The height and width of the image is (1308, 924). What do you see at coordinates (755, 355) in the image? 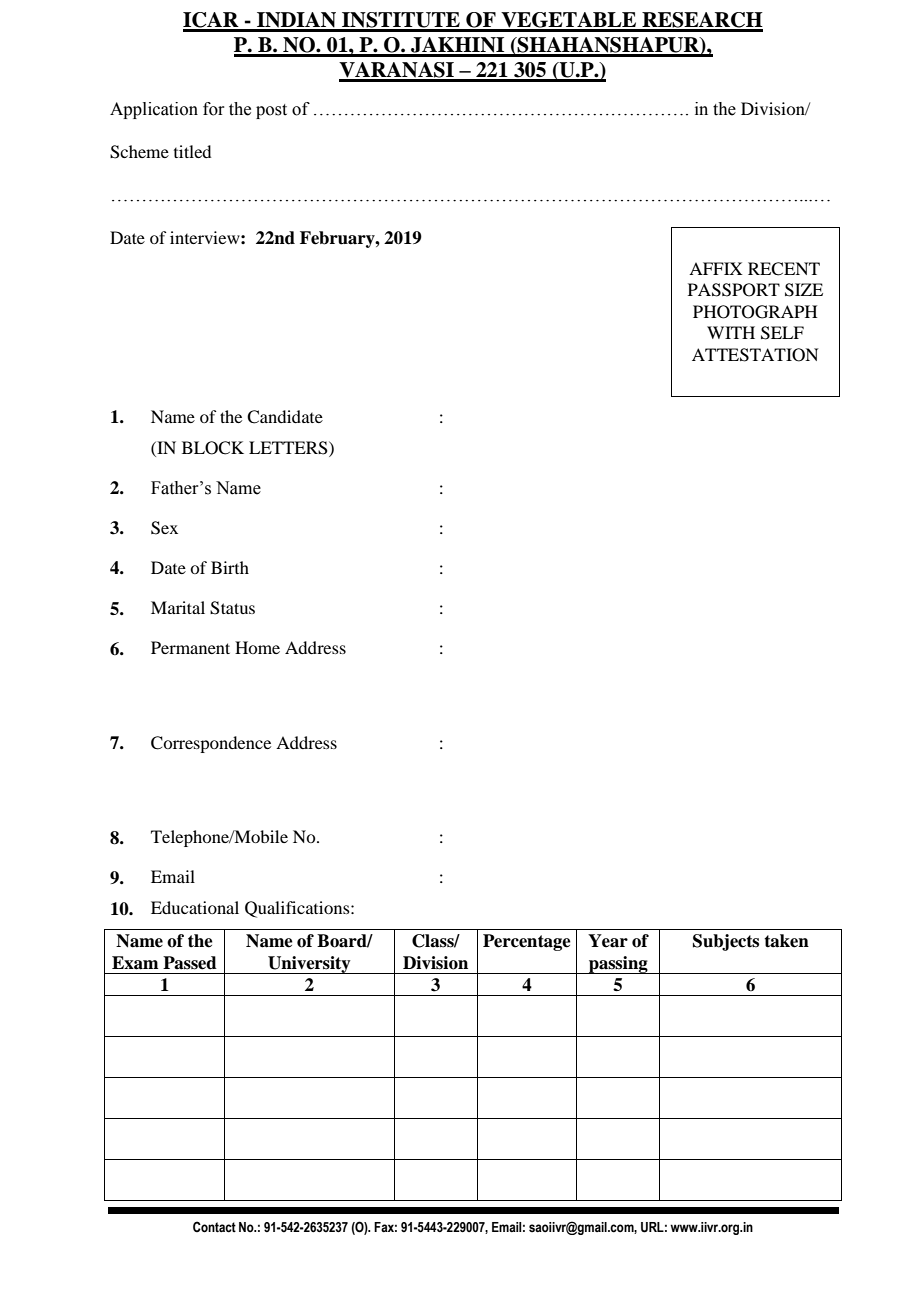
I see `ATTESTATION` at bounding box center [755, 355].
